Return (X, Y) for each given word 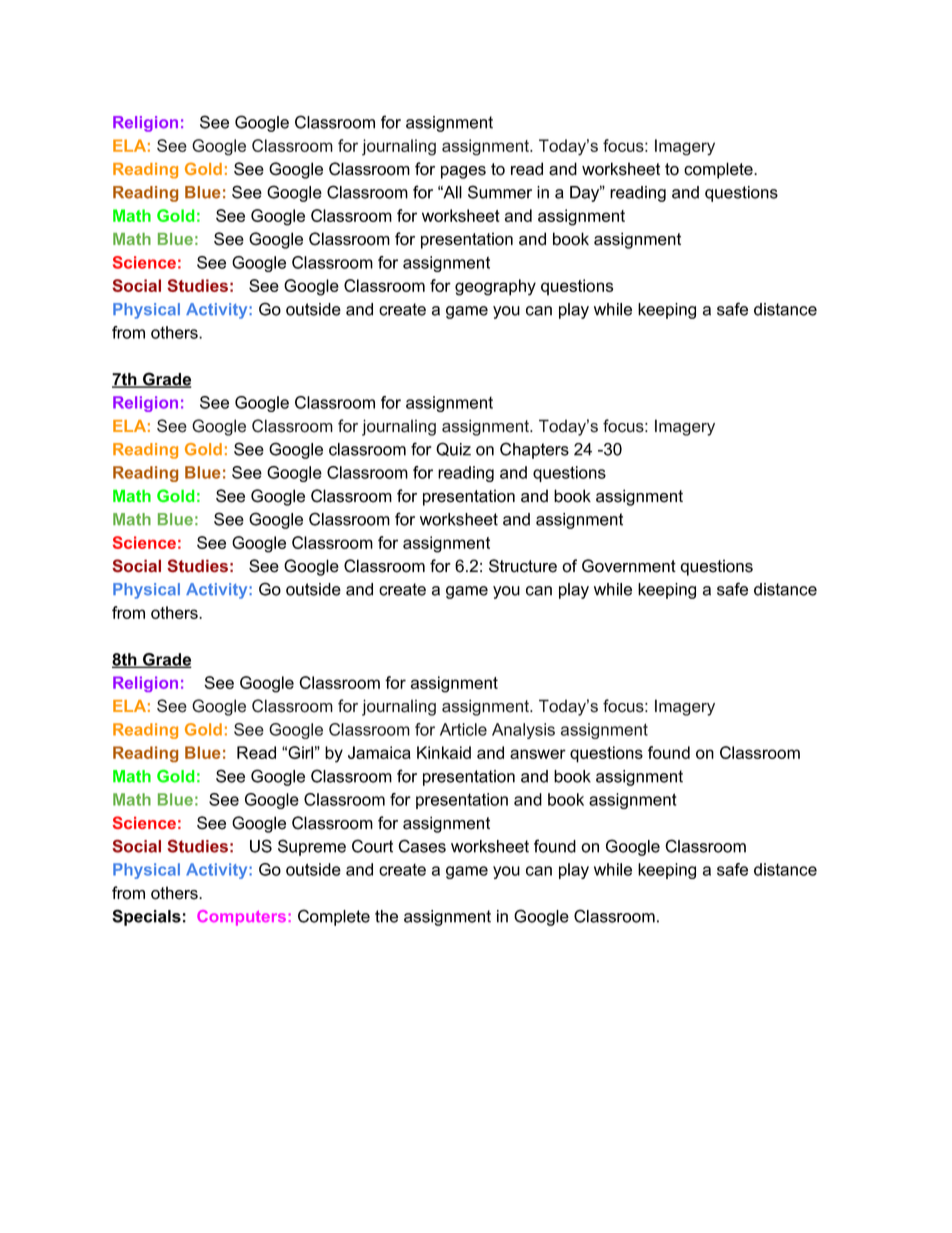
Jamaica (379, 752)
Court (372, 846)
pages (463, 172)
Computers (241, 918)
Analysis (523, 731)
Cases (422, 846)
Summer (500, 192)
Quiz (453, 449)
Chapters (534, 450)
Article (463, 729)
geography (495, 287)
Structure (523, 566)
